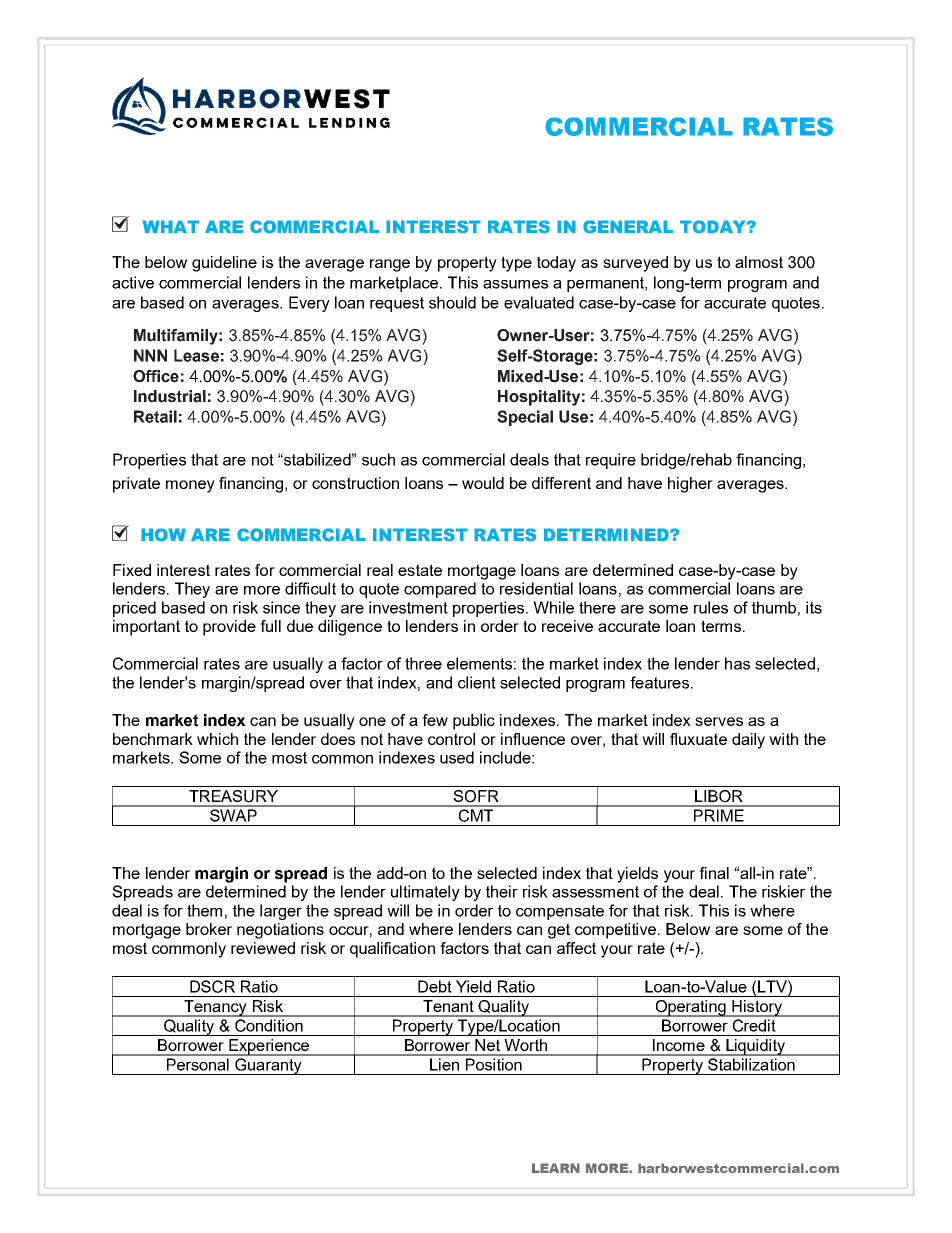  Describe the element at coordinates (635, 264) in the screenshot. I see `surveyed` at that location.
